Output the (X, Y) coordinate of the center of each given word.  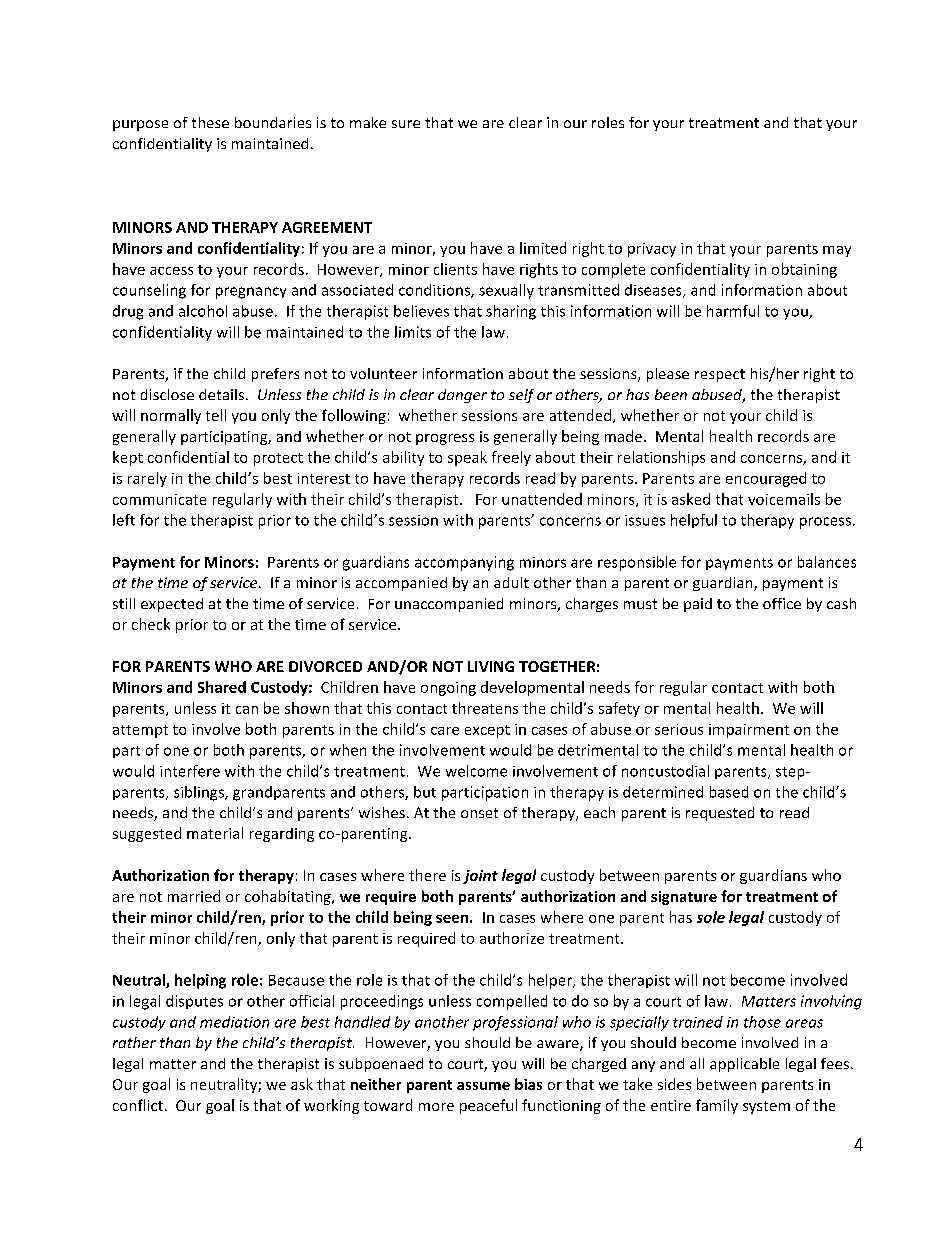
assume (483, 1086)
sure (406, 124)
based (729, 792)
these (210, 122)
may (837, 251)
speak (467, 458)
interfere (190, 771)
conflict (138, 1105)
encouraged (766, 479)
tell (216, 415)
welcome (476, 771)
